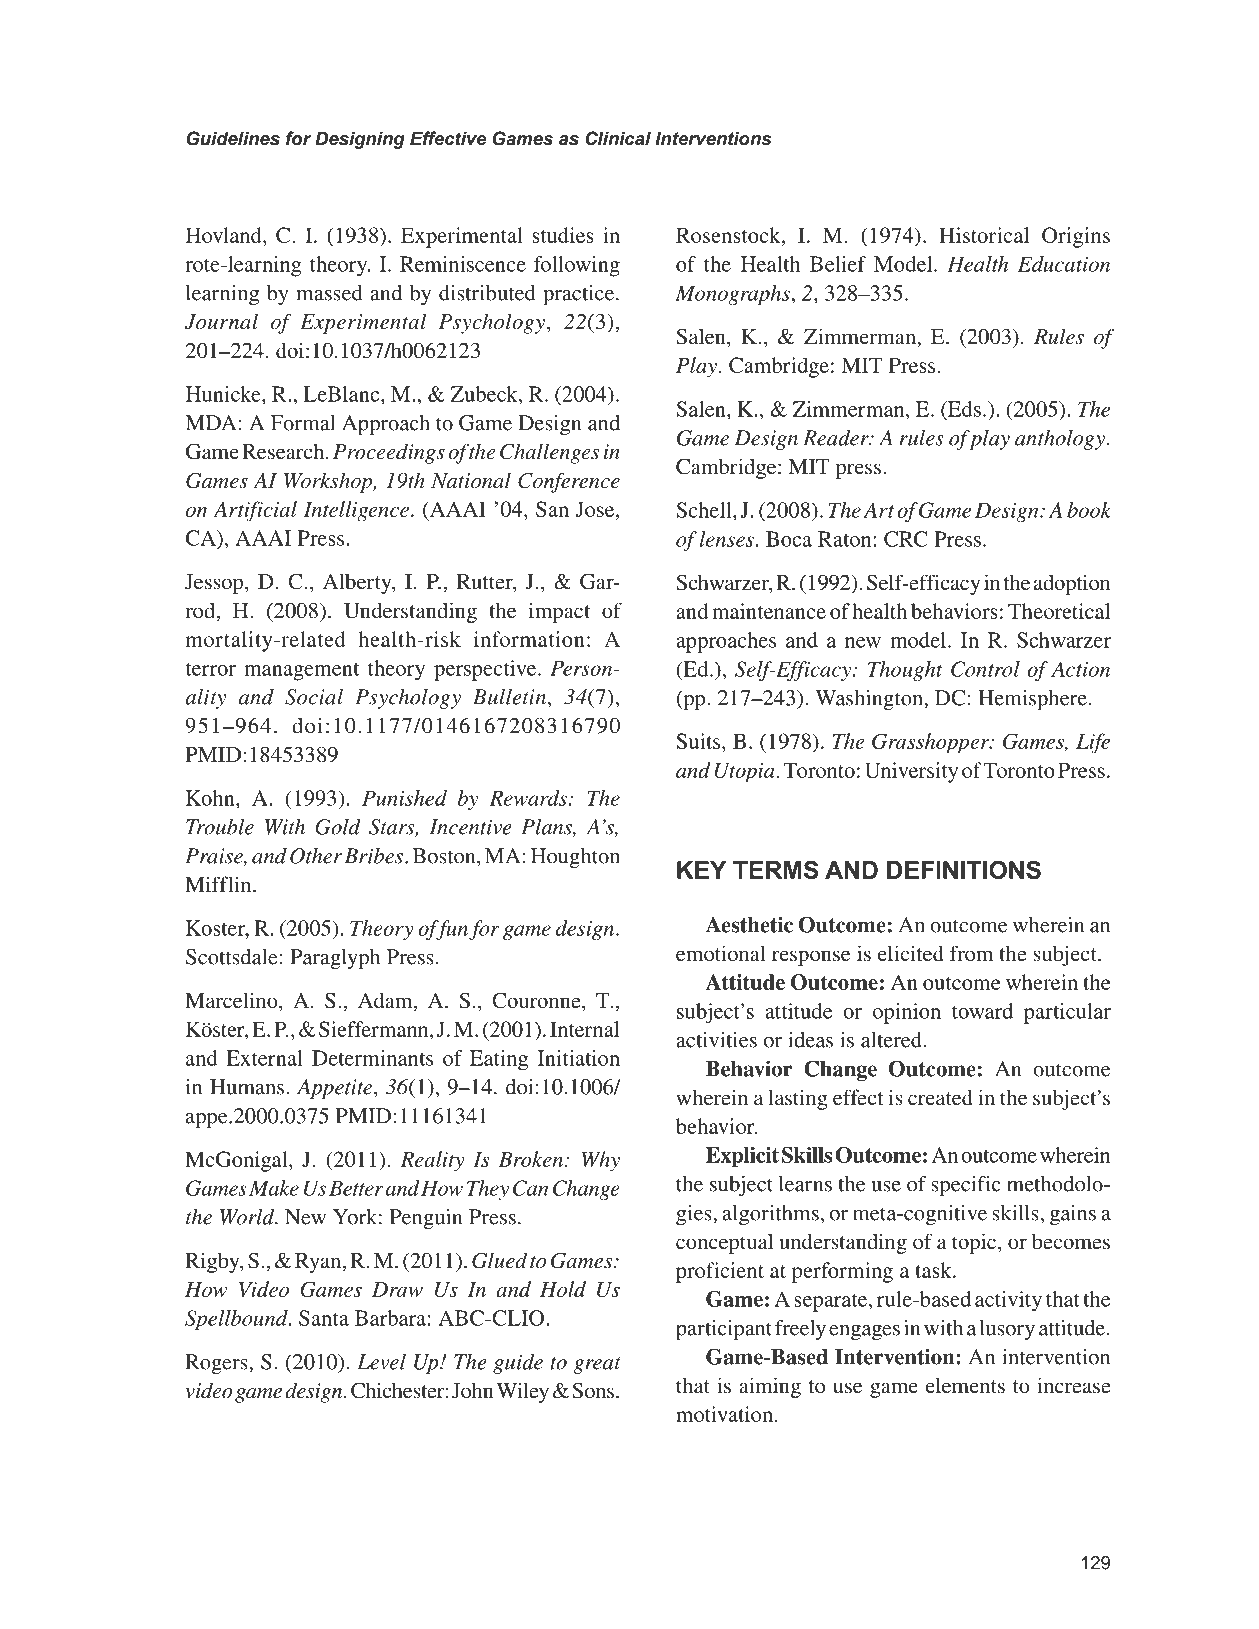 The image size is (1259, 1629). What do you see at coordinates (264, 1058) in the screenshot?
I see `External` at bounding box center [264, 1058].
